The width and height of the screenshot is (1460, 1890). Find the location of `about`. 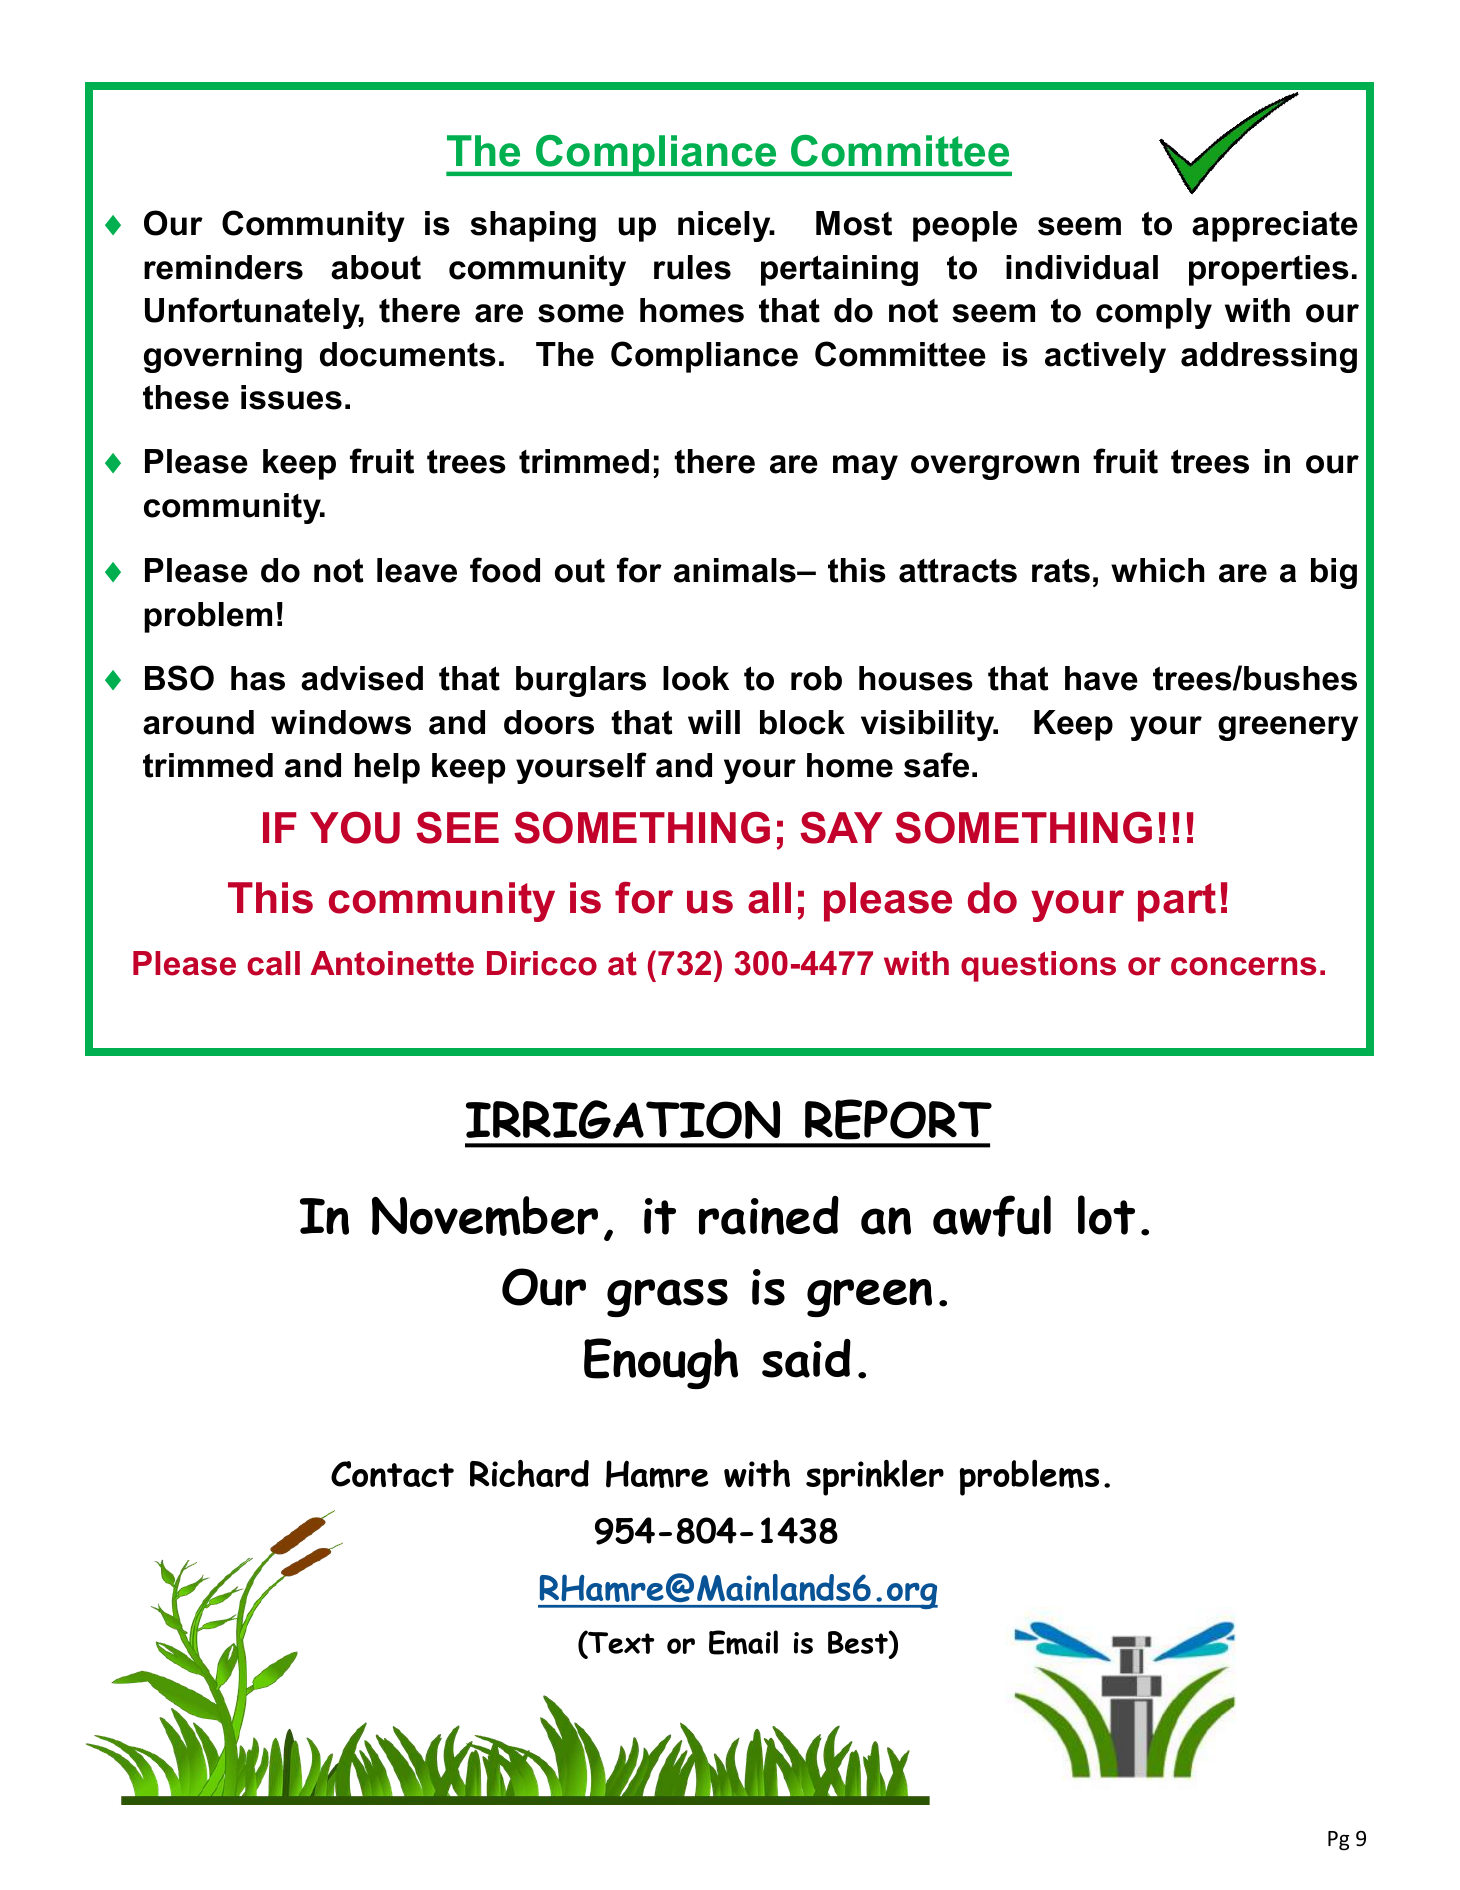

about is located at coordinates (376, 267).
